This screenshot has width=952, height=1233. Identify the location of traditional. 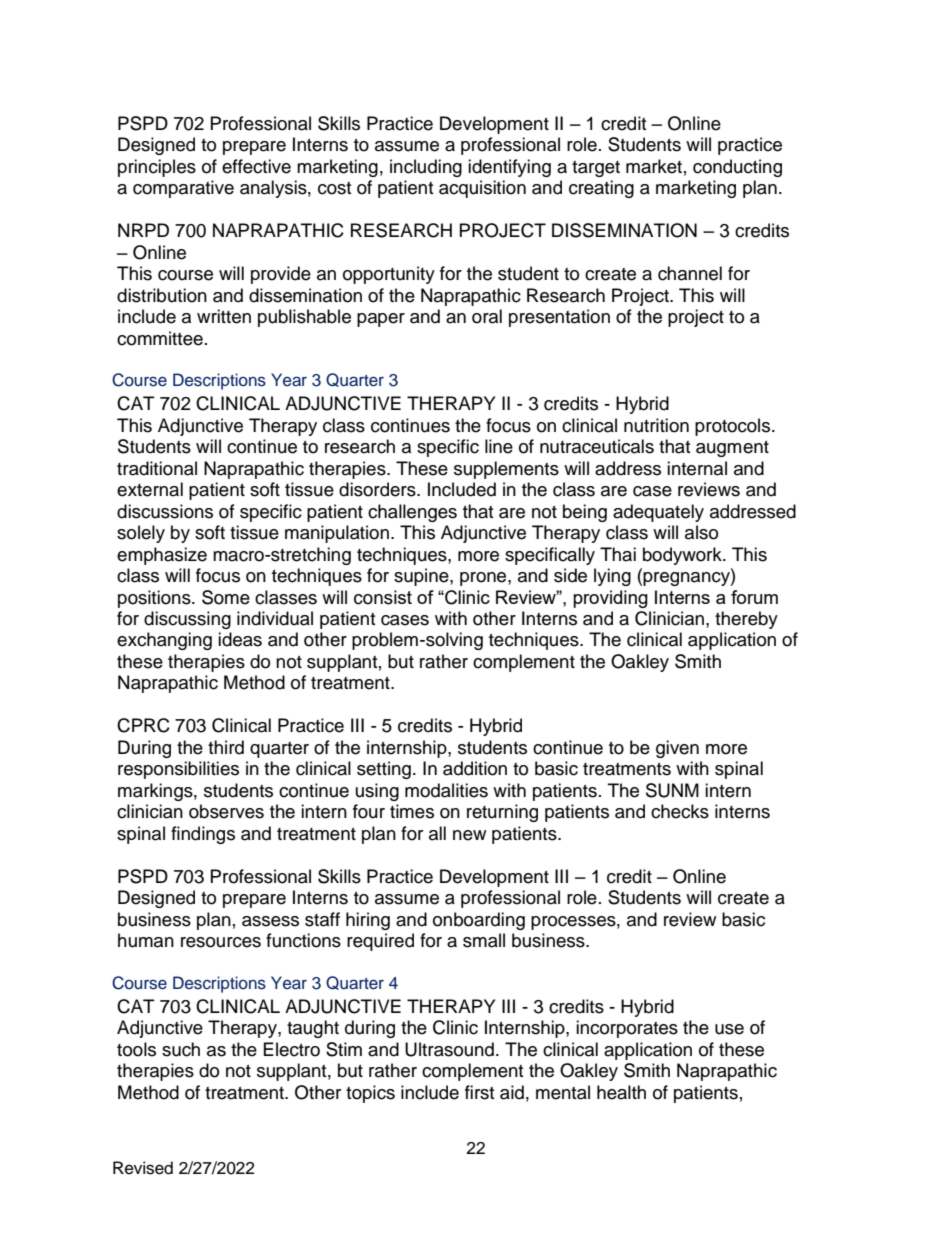
(157, 468).
